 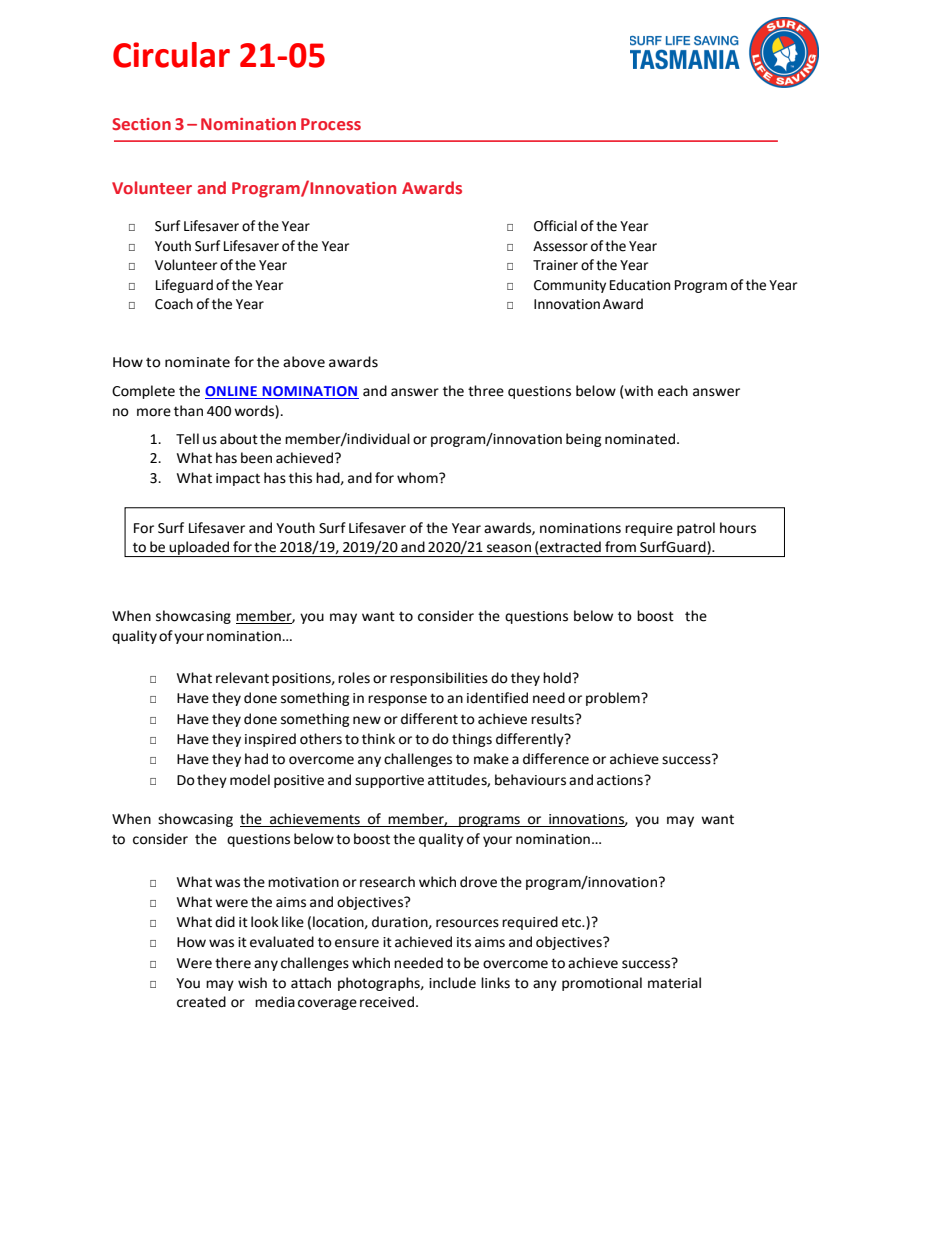 What do you see at coordinates (171, 55) in the image?
I see `Circular` at bounding box center [171, 55].
